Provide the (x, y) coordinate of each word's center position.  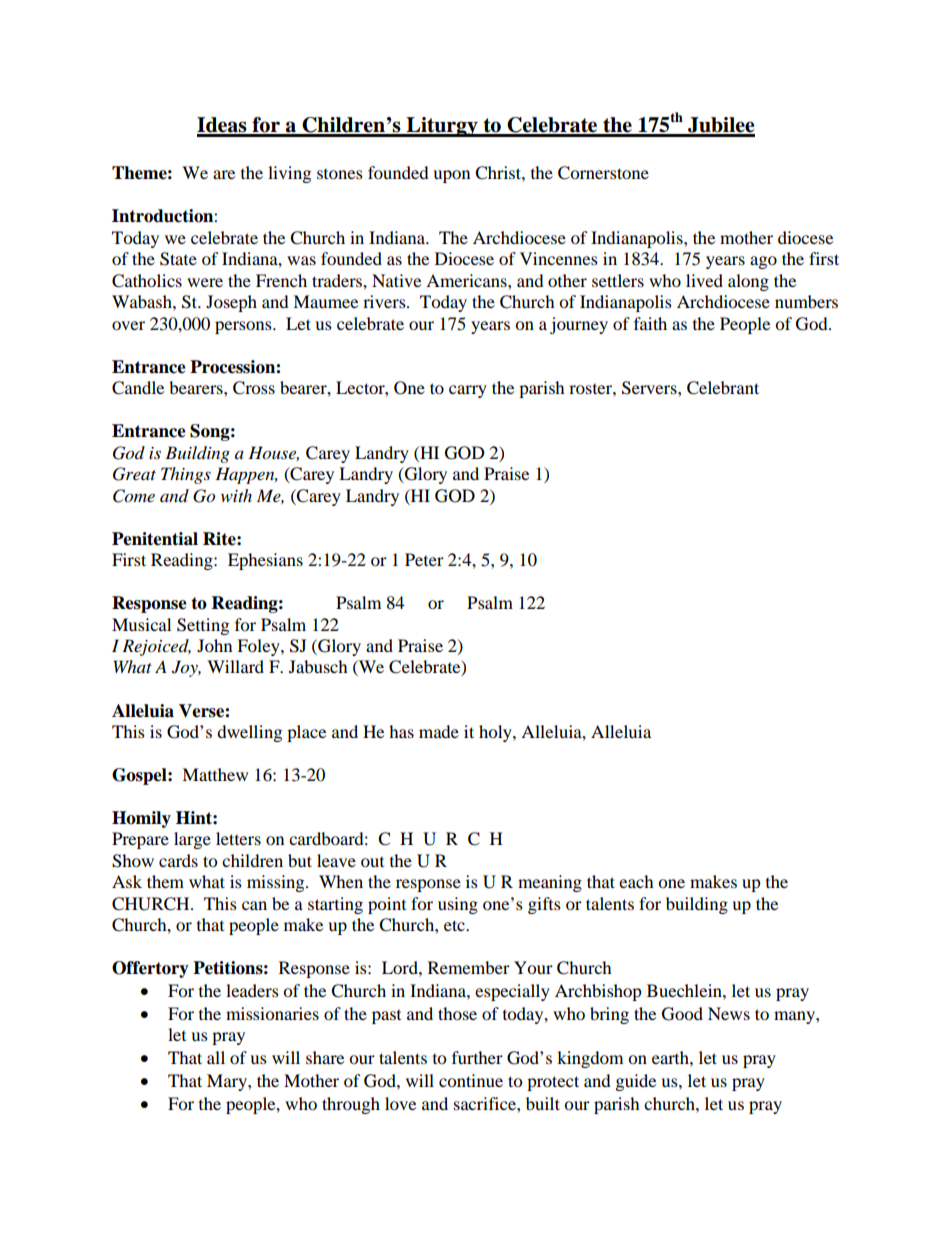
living (289, 174)
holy (496, 733)
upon (451, 176)
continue (471, 1080)
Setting (203, 626)
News (729, 1013)
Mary (228, 1082)
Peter (424, 559)
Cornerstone (603, 173)
